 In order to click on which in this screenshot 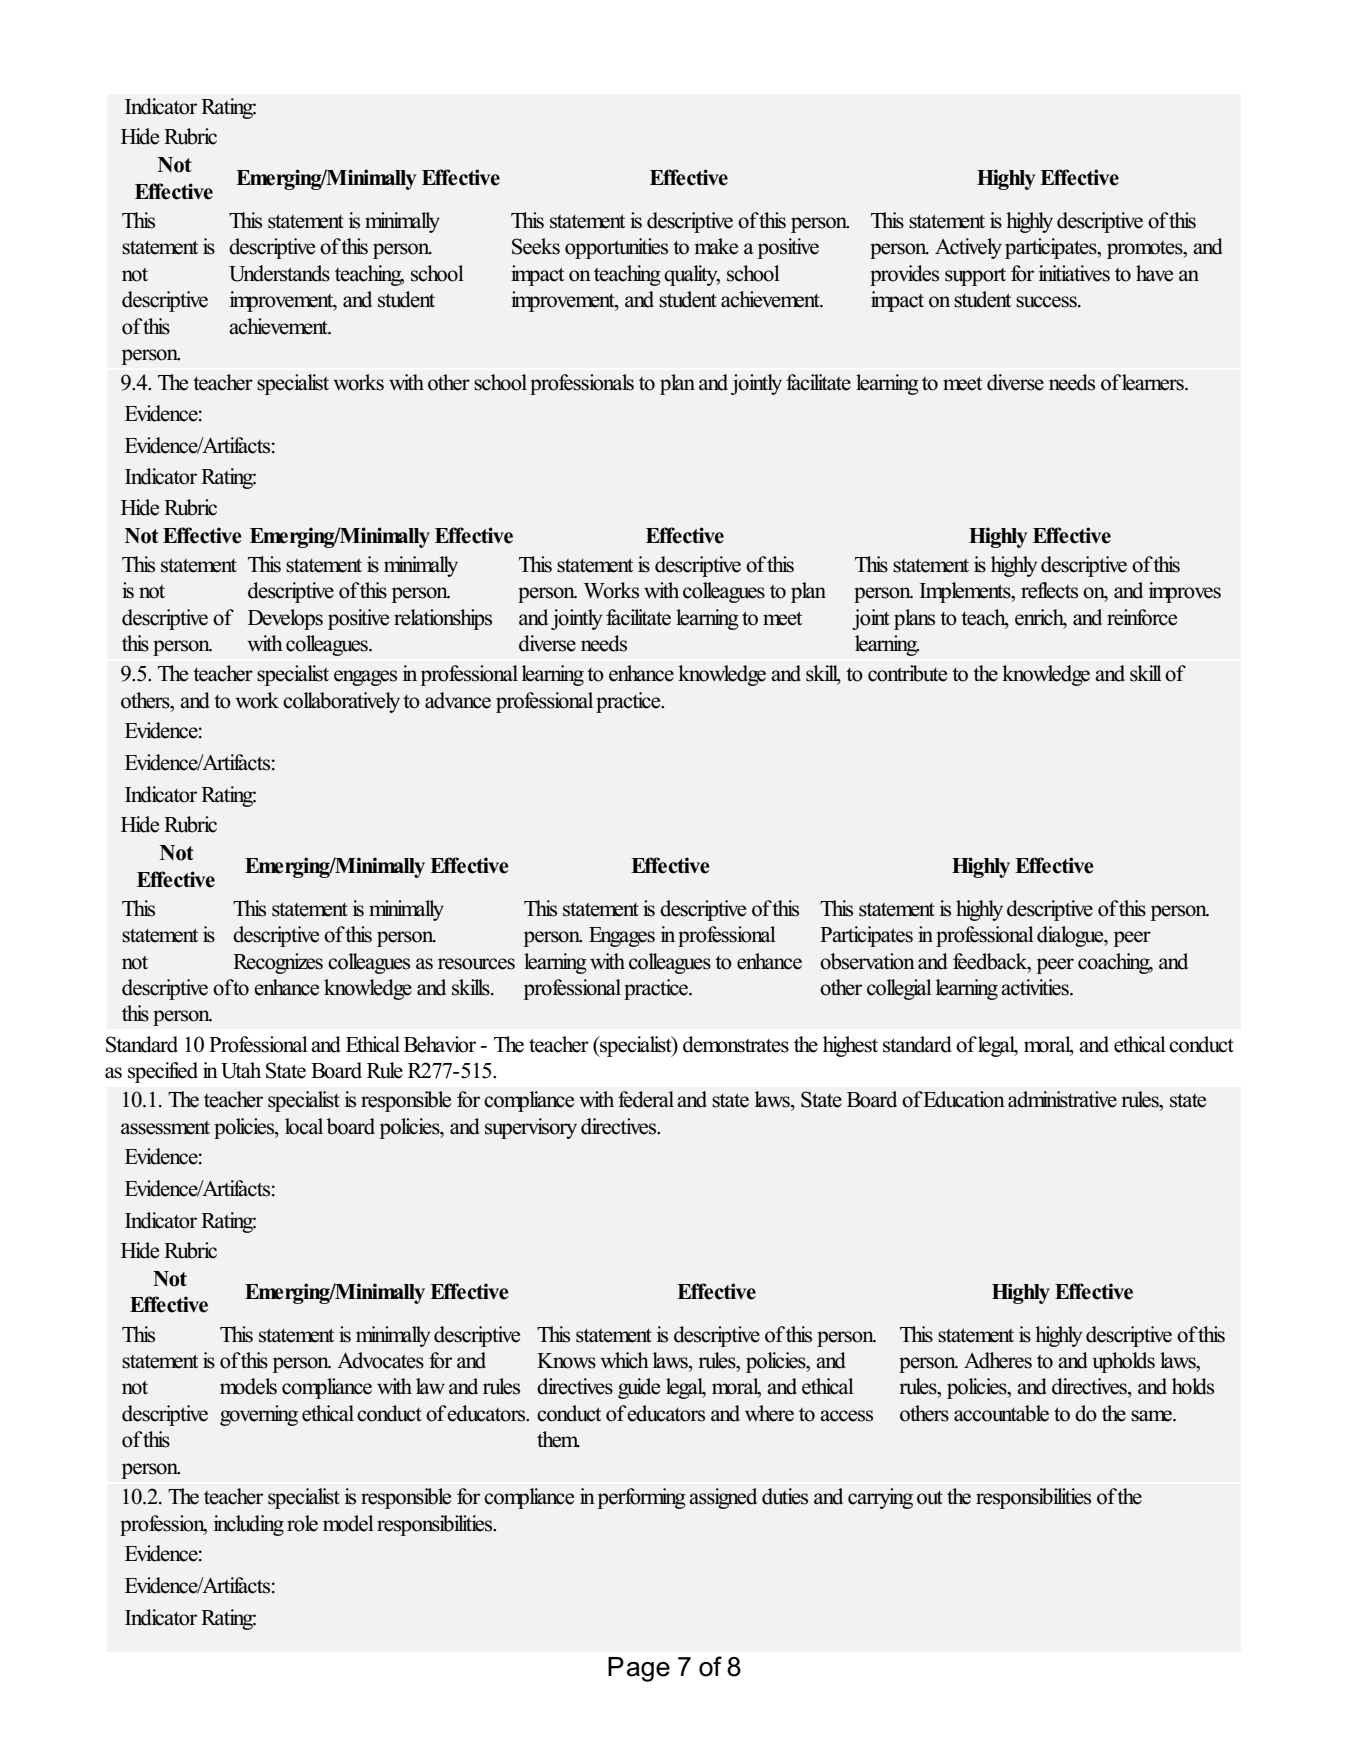, I will do `click(624, 1360)`.
